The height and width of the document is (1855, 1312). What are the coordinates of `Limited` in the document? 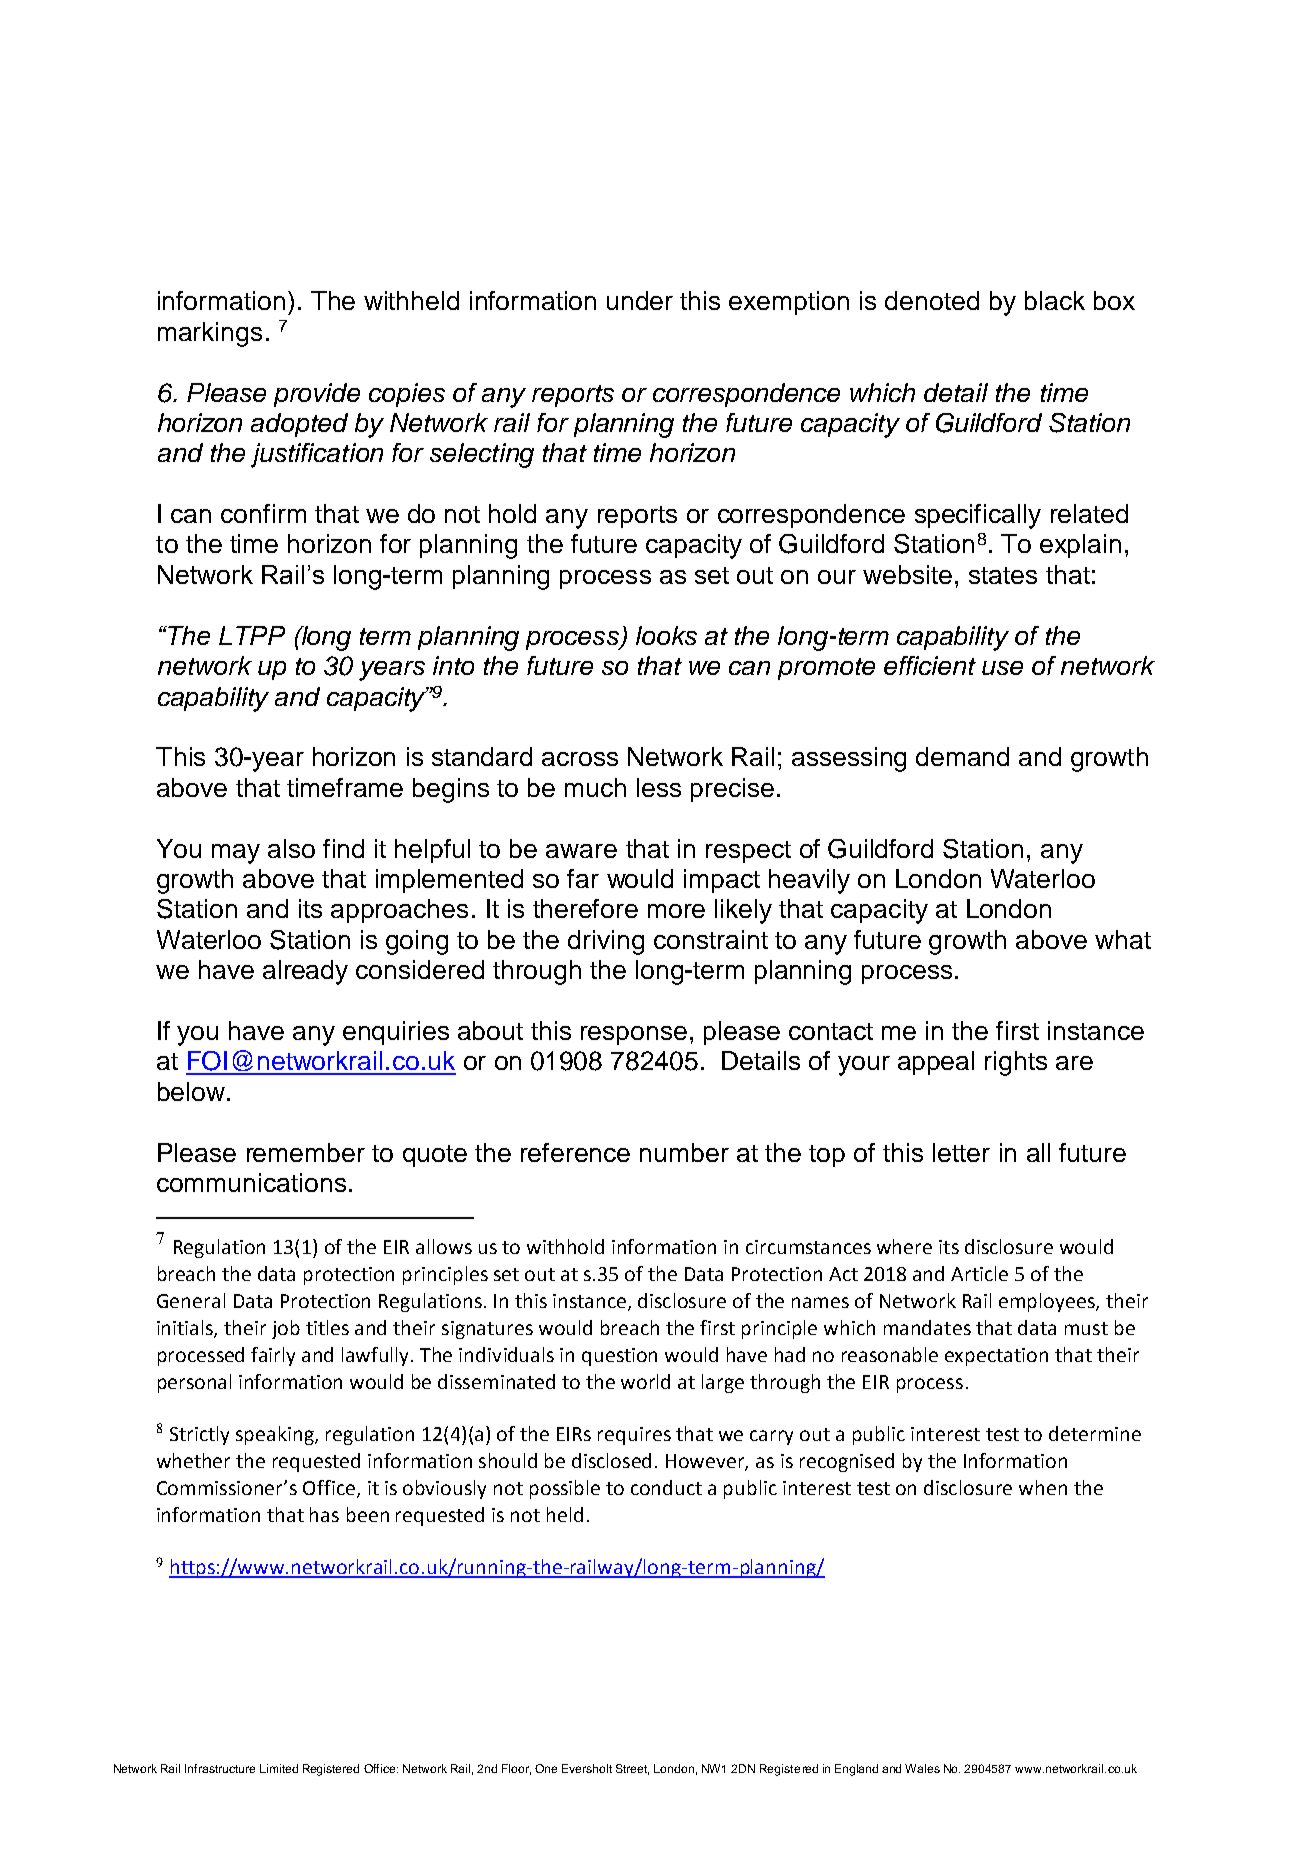 It's located at (279, 1768).
